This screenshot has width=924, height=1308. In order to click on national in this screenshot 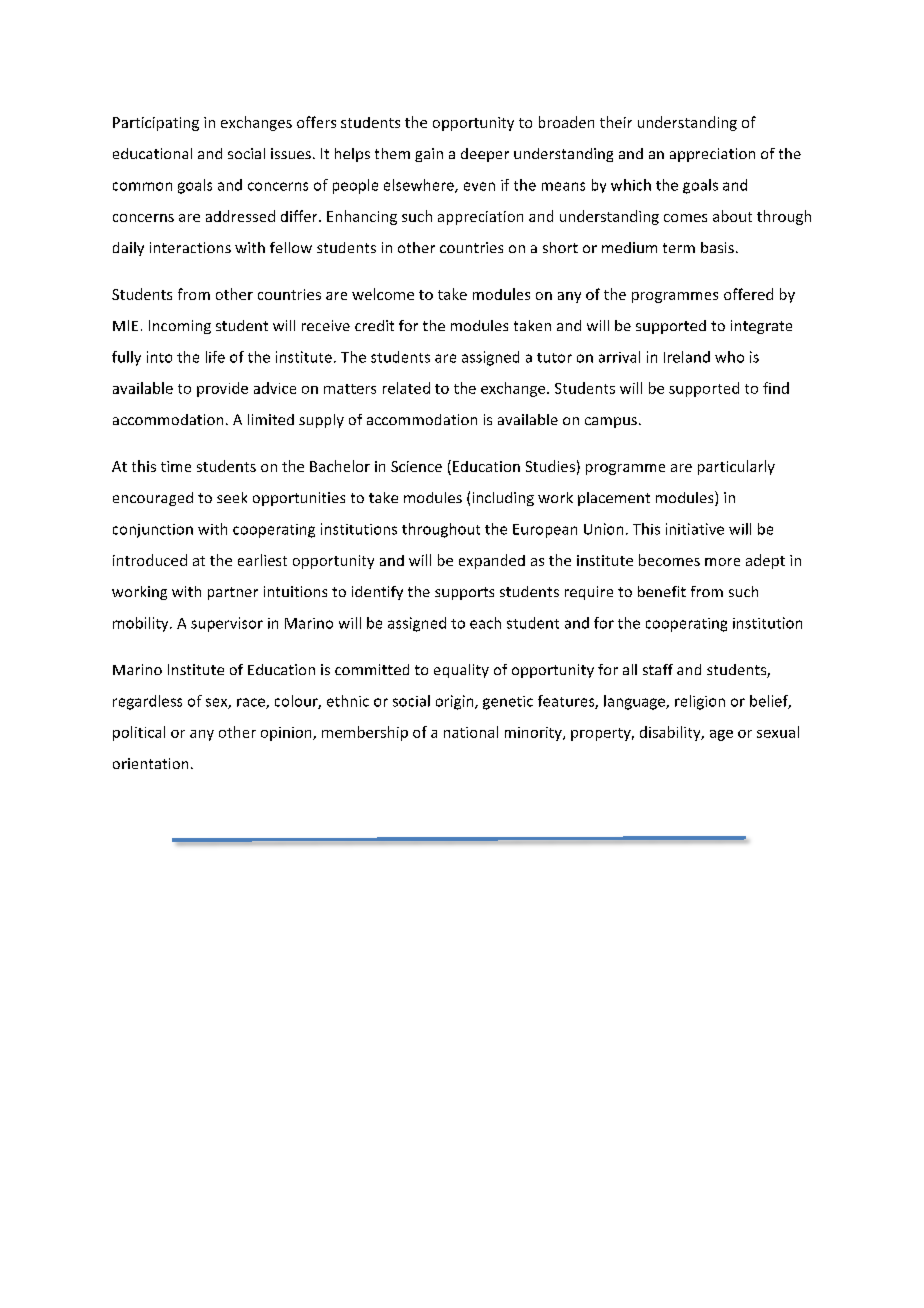, I will do `click(471, 732)`.
